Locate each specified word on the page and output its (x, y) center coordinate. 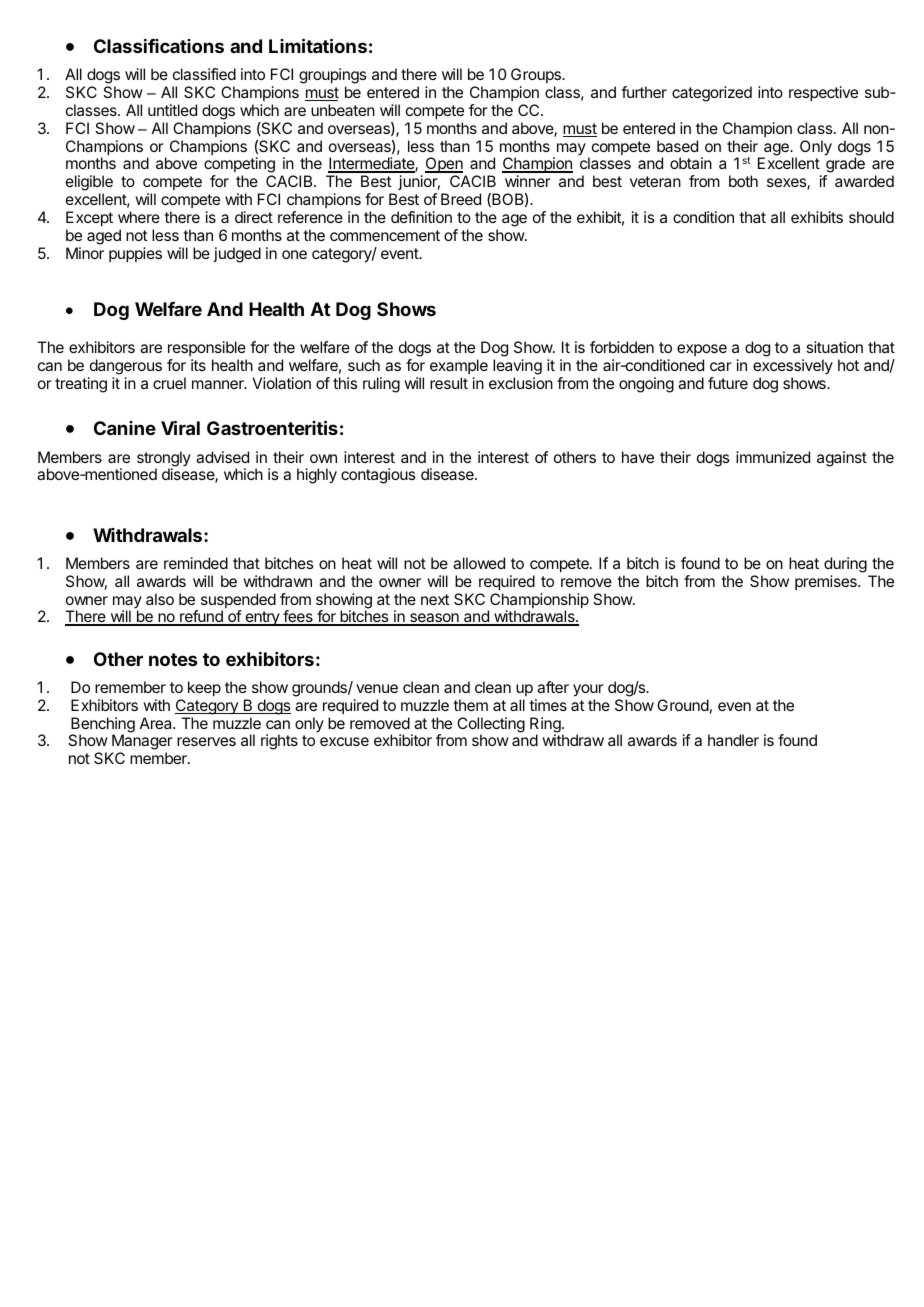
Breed (461, 199)
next (435, 599)
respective (823, 93)
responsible (207, 348)
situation (834, 347)
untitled (172, 110)
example (459, 366)
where (139, 217)
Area (157, 723)
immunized (773, 457)
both (743, 181)
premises (827, 582)
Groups (537, 75)
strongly (164, 460)
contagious (378, 476)
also (160, 599)
